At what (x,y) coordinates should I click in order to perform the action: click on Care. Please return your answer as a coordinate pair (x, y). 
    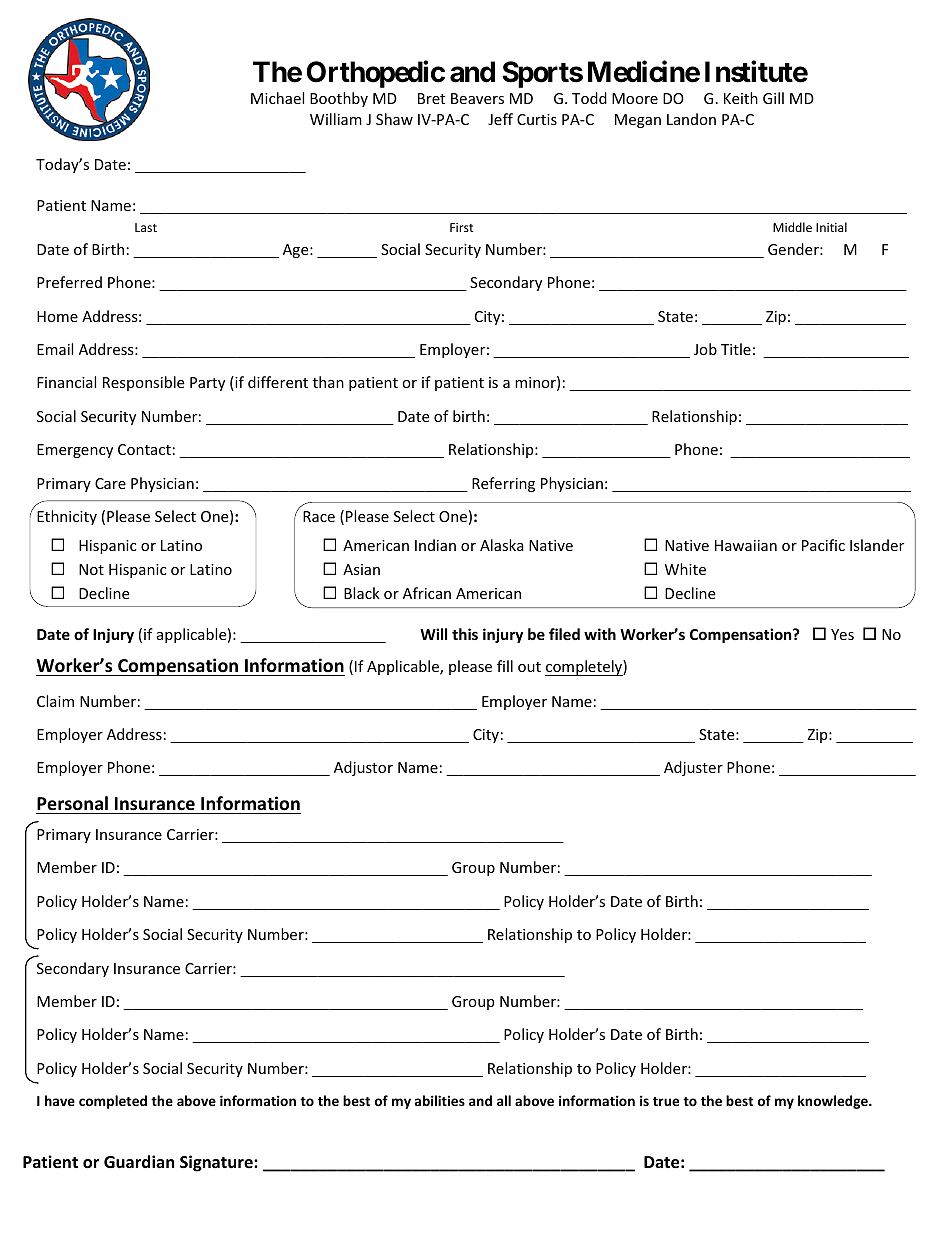
    Looking at the image, I should click on (110, 483).
